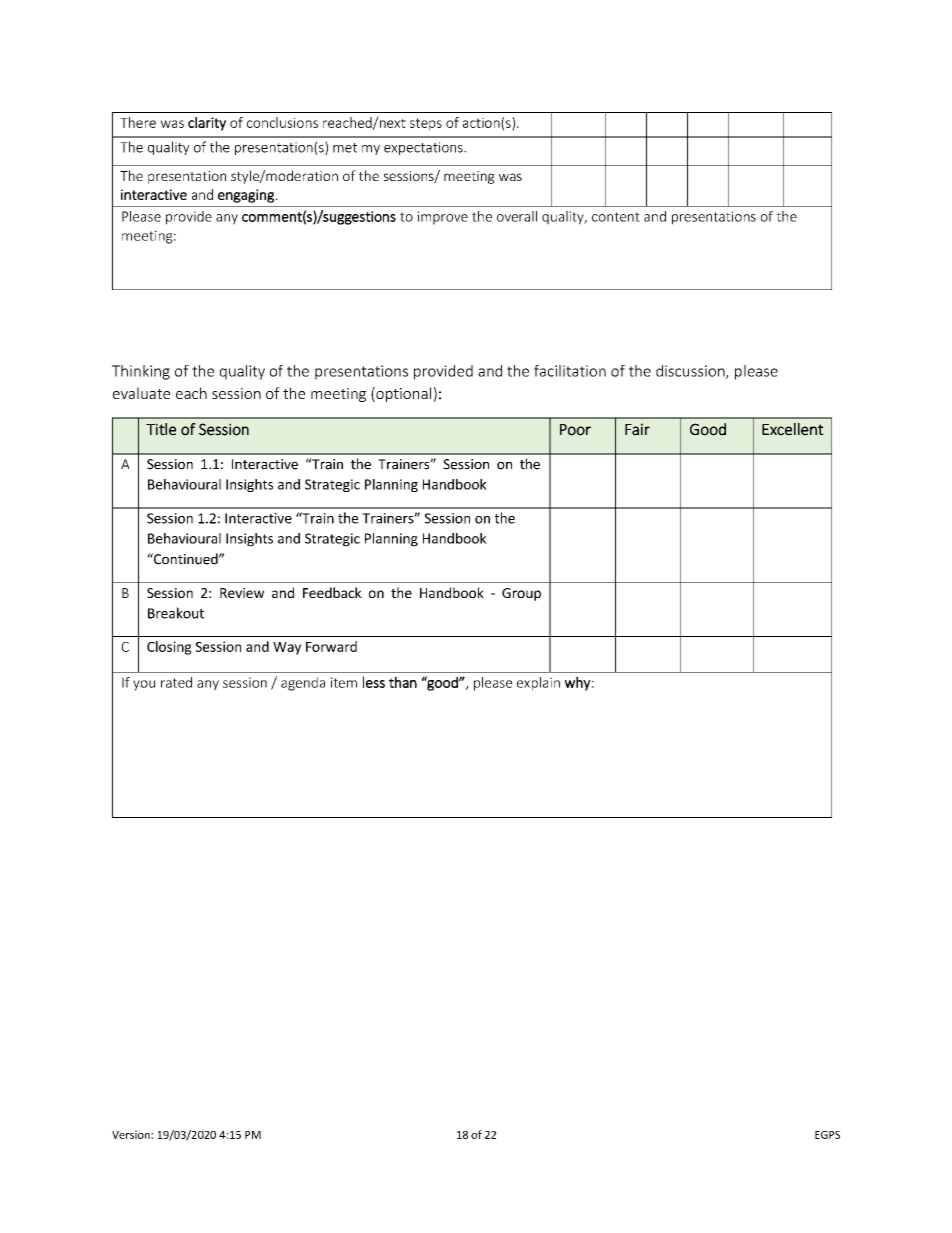  What do you see at coordinates (538, 684) in the screenshot?
I see `explain` at bounding box center [538, 684].
